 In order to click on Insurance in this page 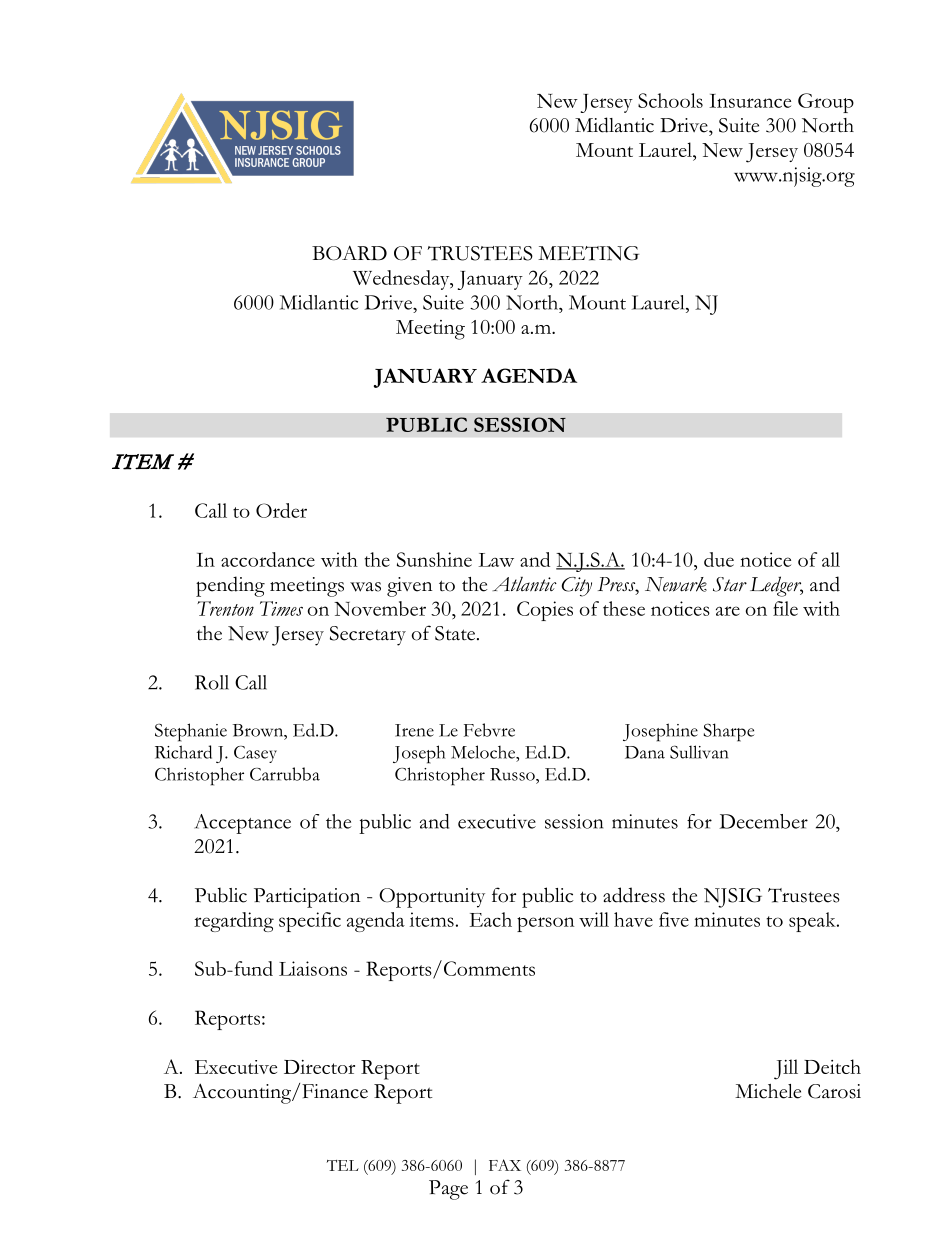, I will do `click(750, 101)`.
